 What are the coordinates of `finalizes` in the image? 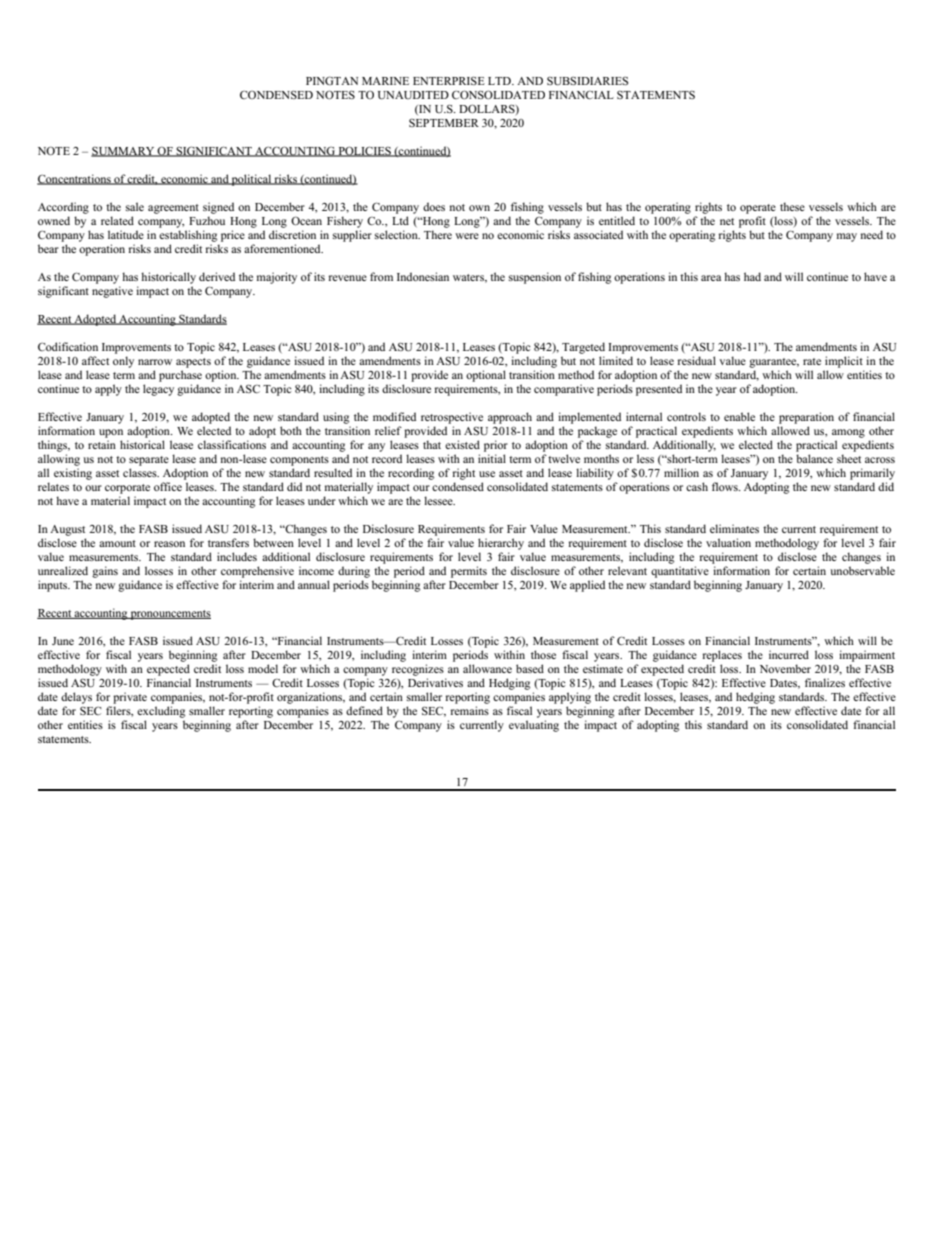 It's located at (825, 682).
